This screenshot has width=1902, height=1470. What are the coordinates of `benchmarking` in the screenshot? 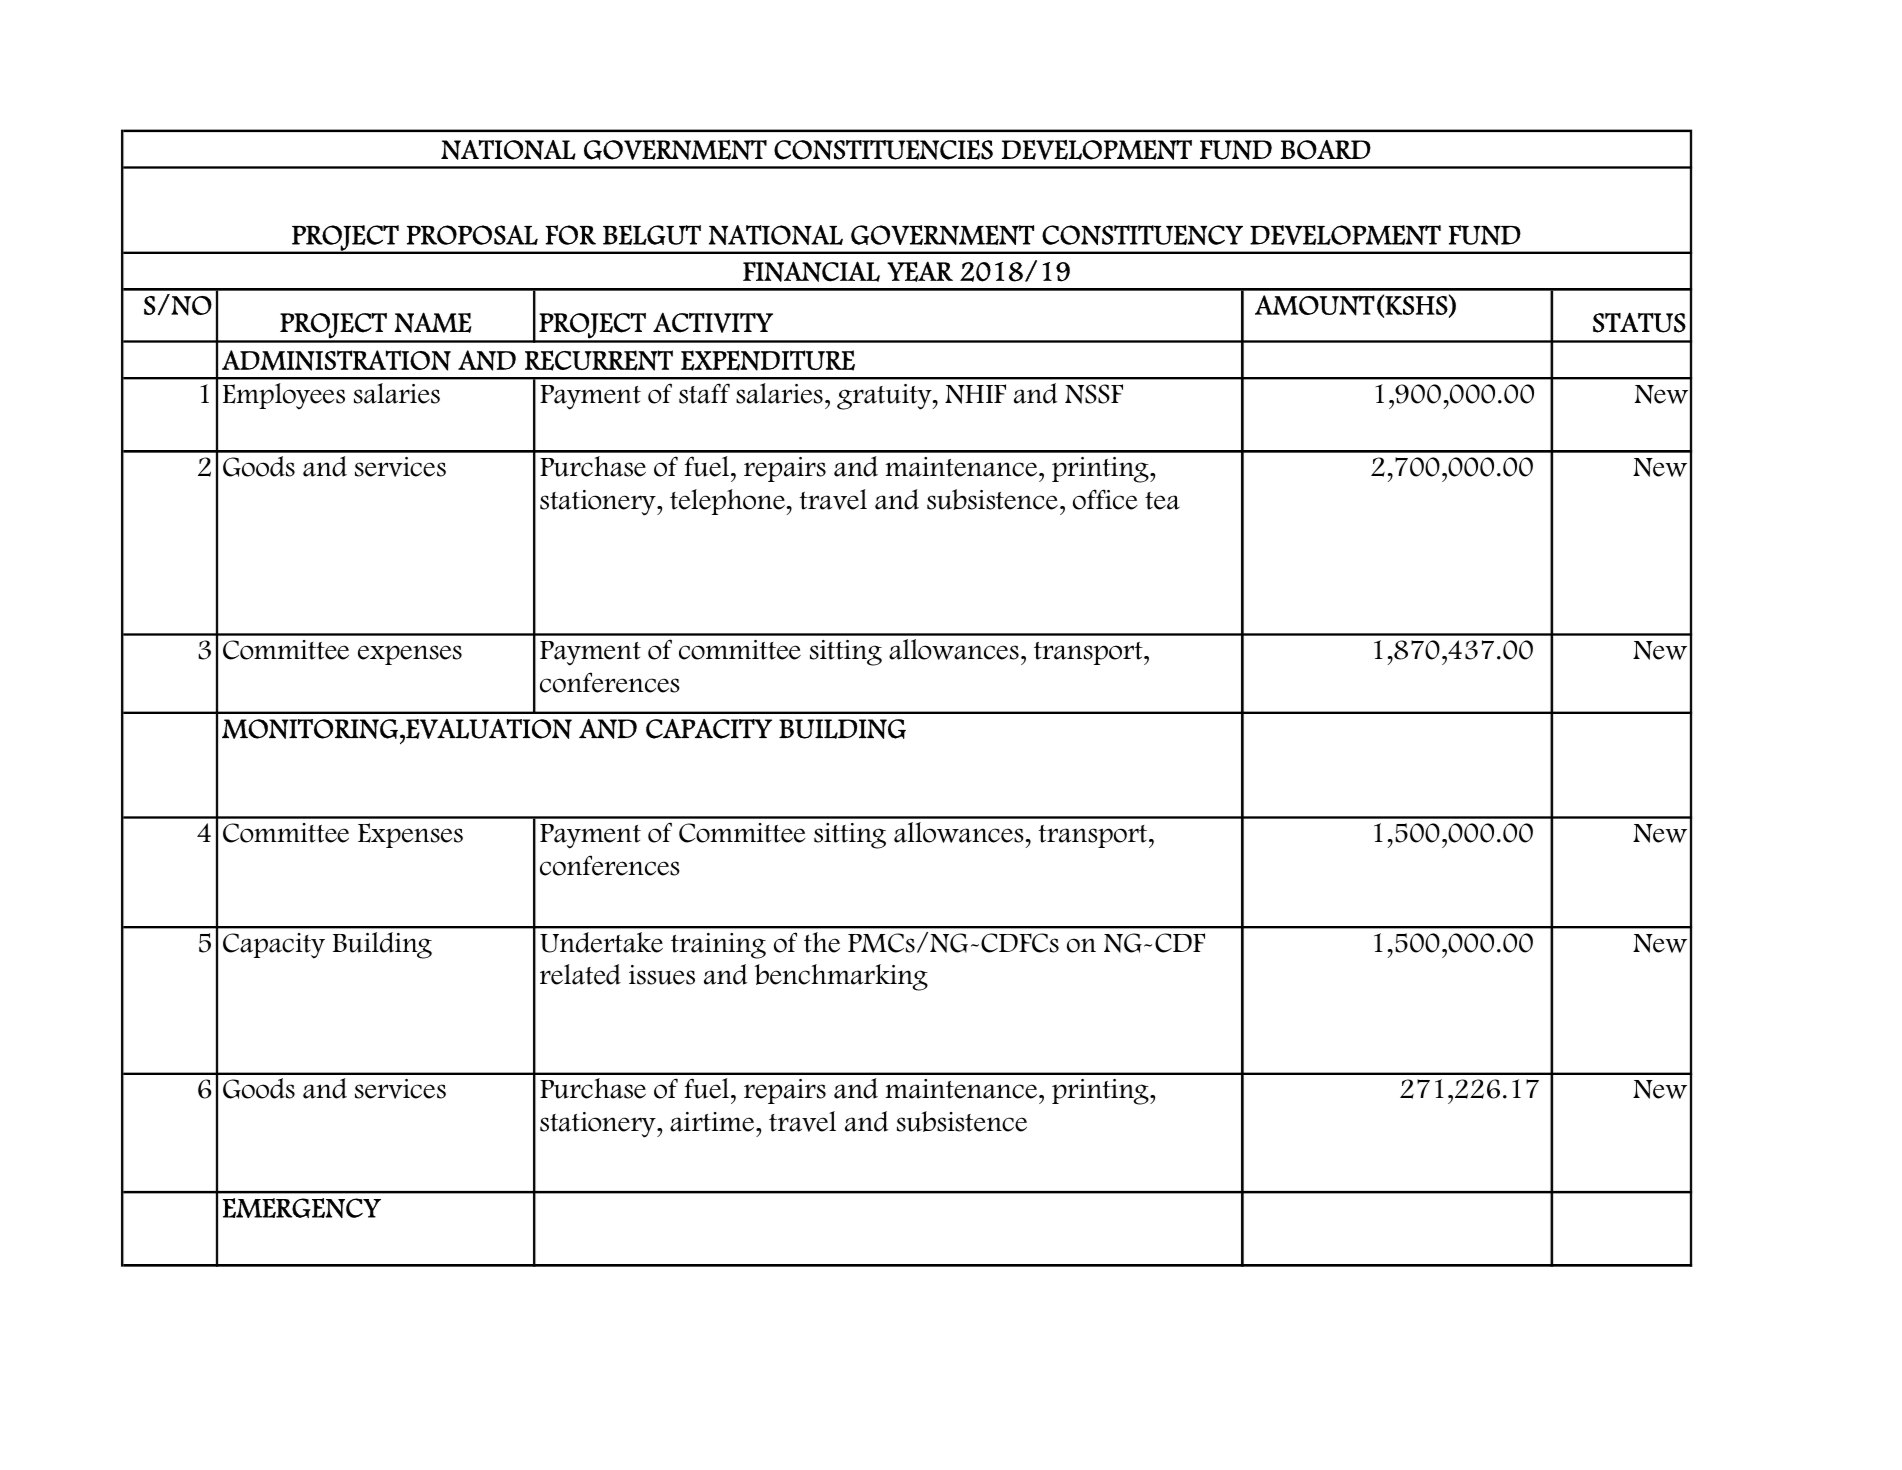 It's located at (841, 977).
